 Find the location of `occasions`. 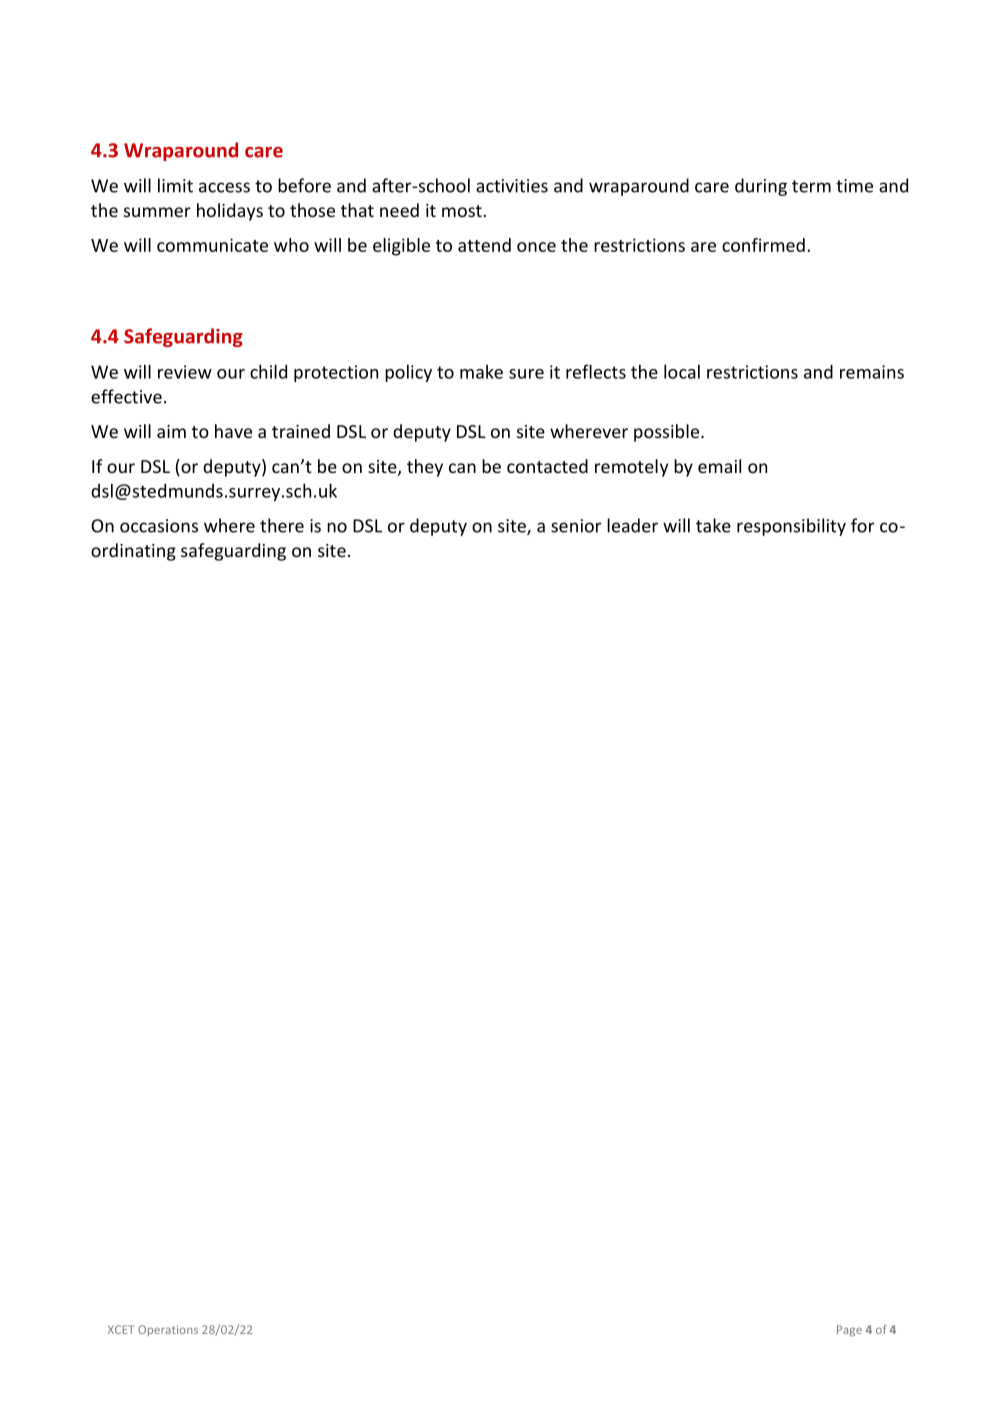

occasions is located at coordinates (159, 526).
